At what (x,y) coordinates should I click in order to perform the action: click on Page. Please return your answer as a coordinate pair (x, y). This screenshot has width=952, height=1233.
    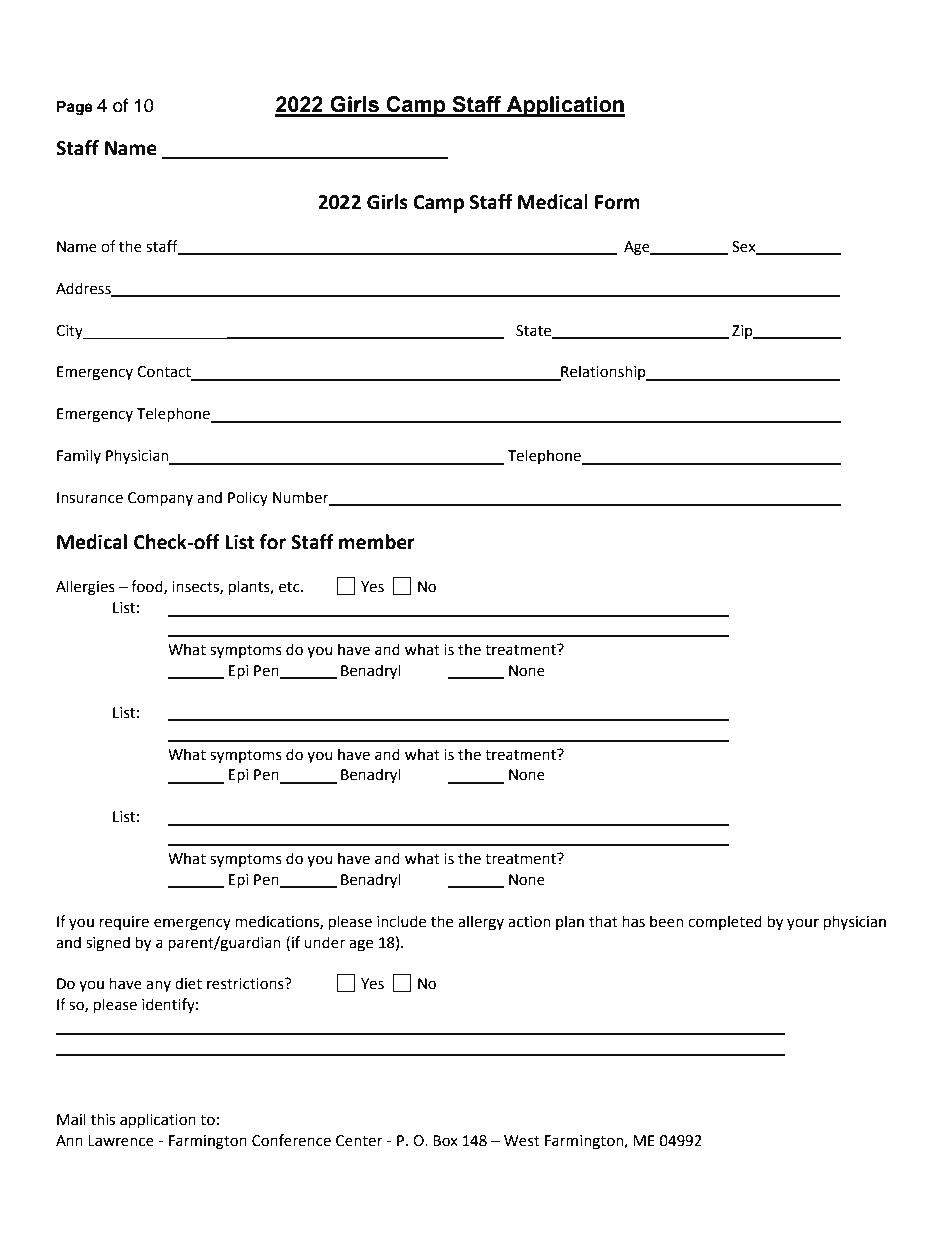
    Looking at the image, I should click on (75, 108).
